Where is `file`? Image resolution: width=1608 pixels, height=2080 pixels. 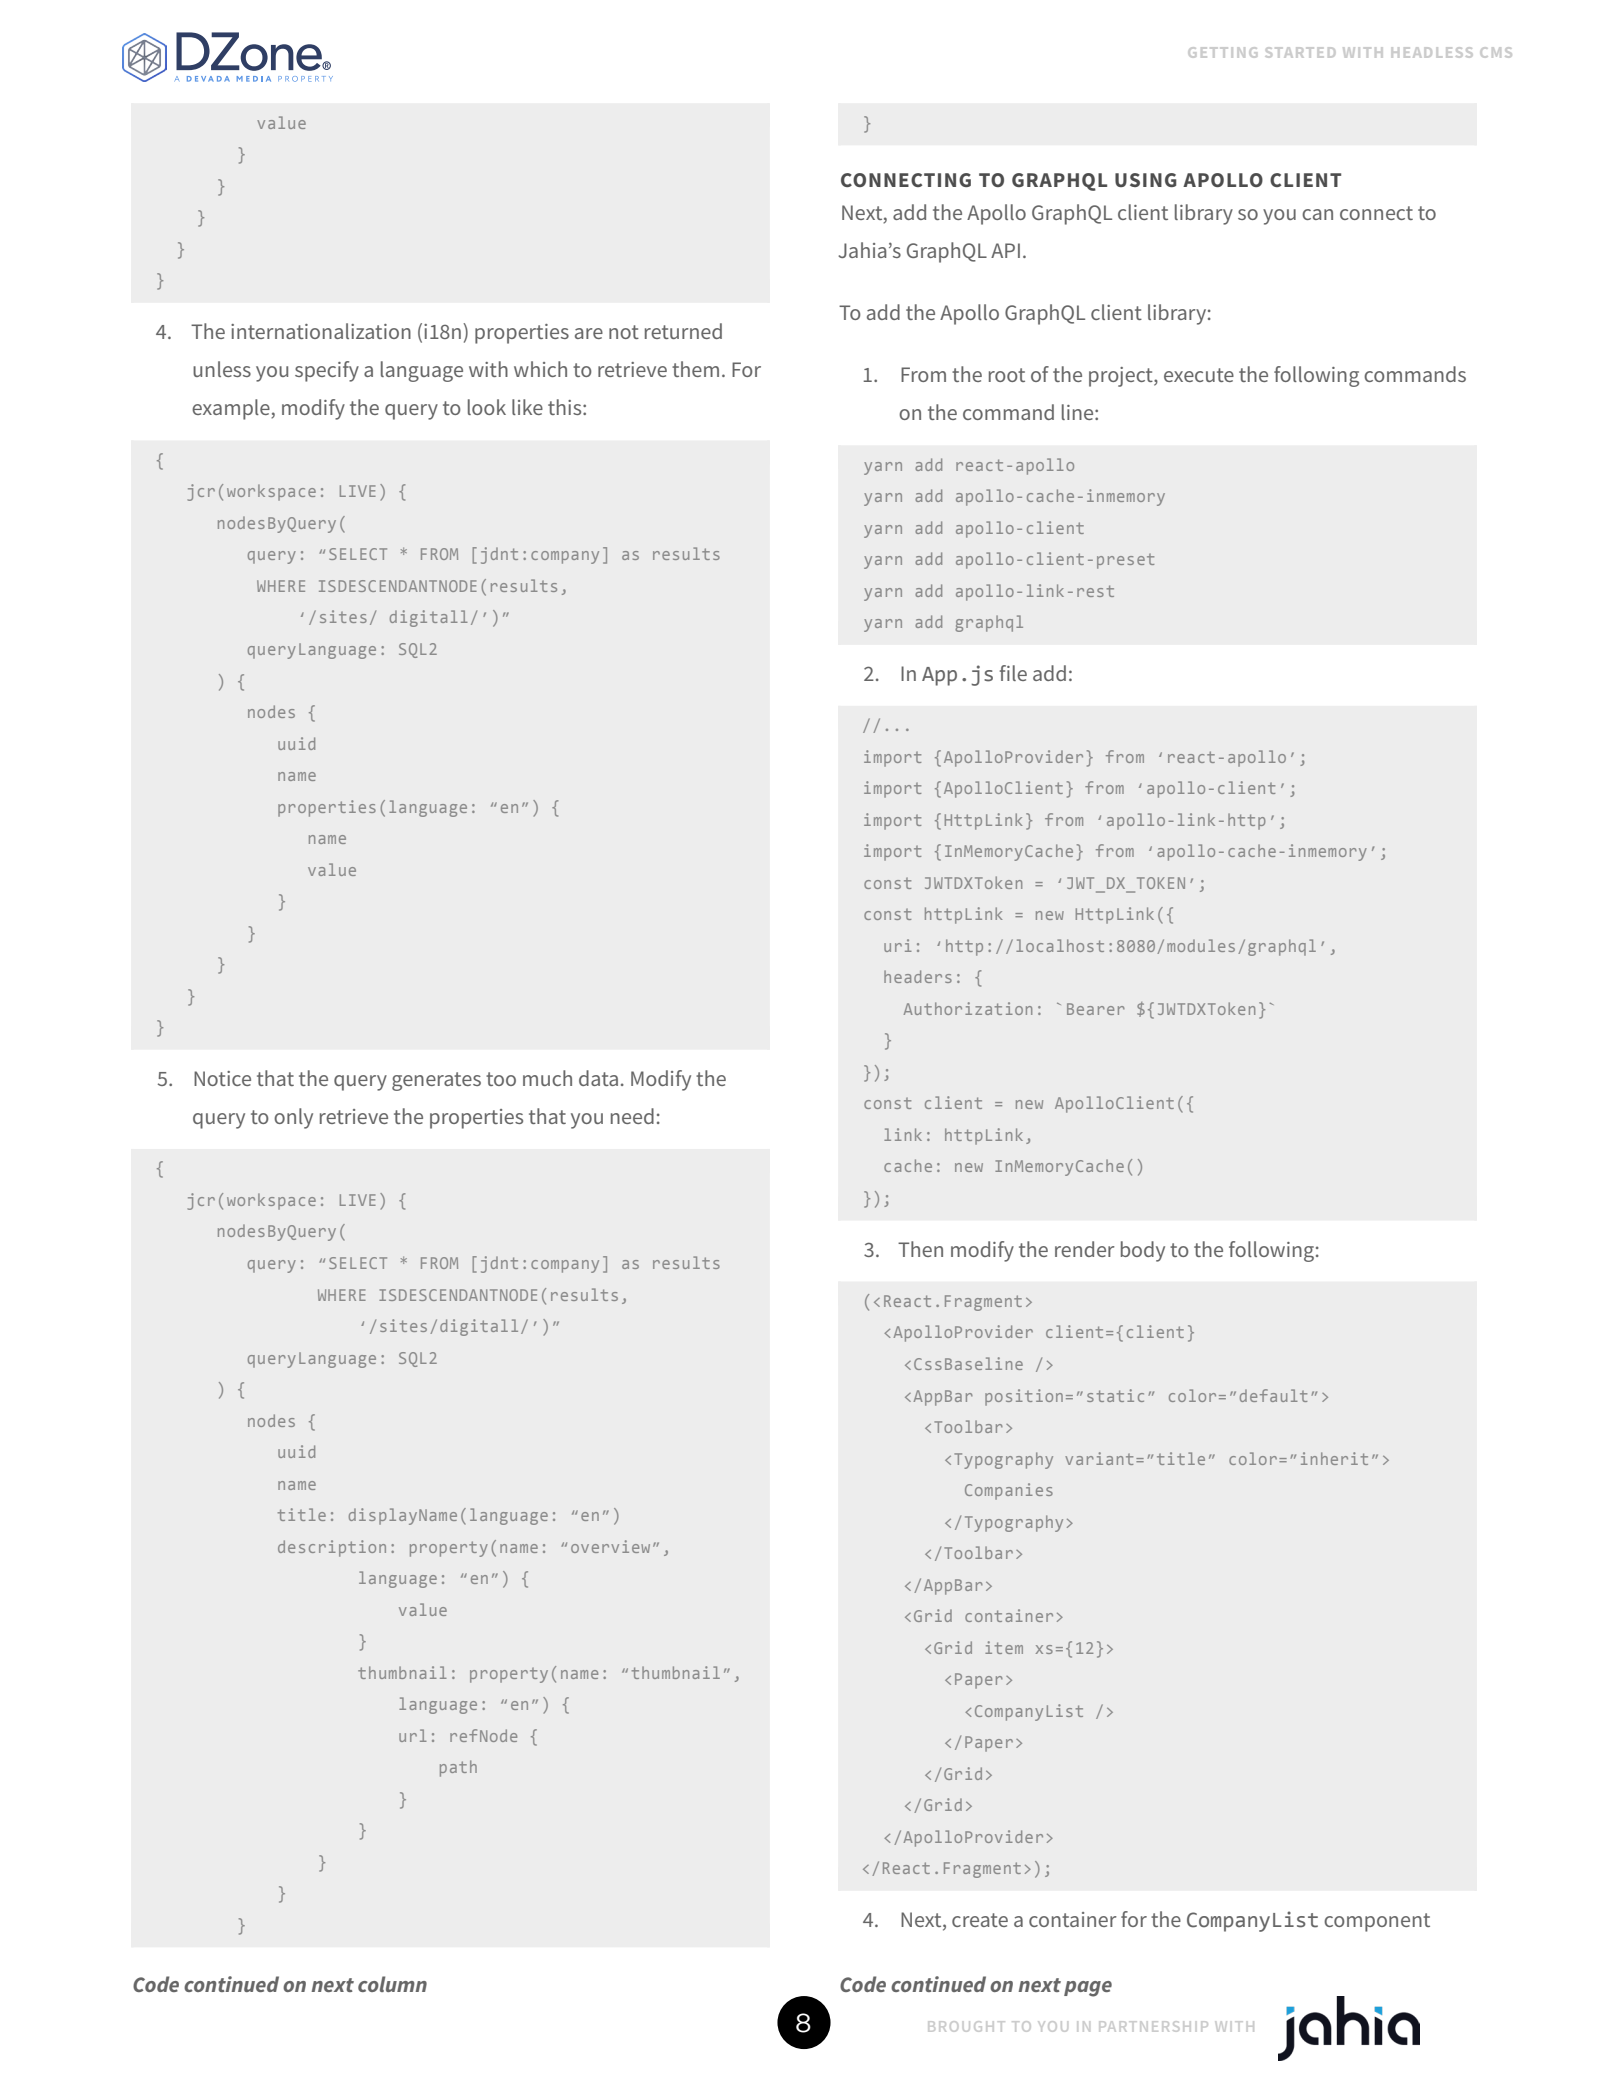 file is located at coordinates (1013, 673).
